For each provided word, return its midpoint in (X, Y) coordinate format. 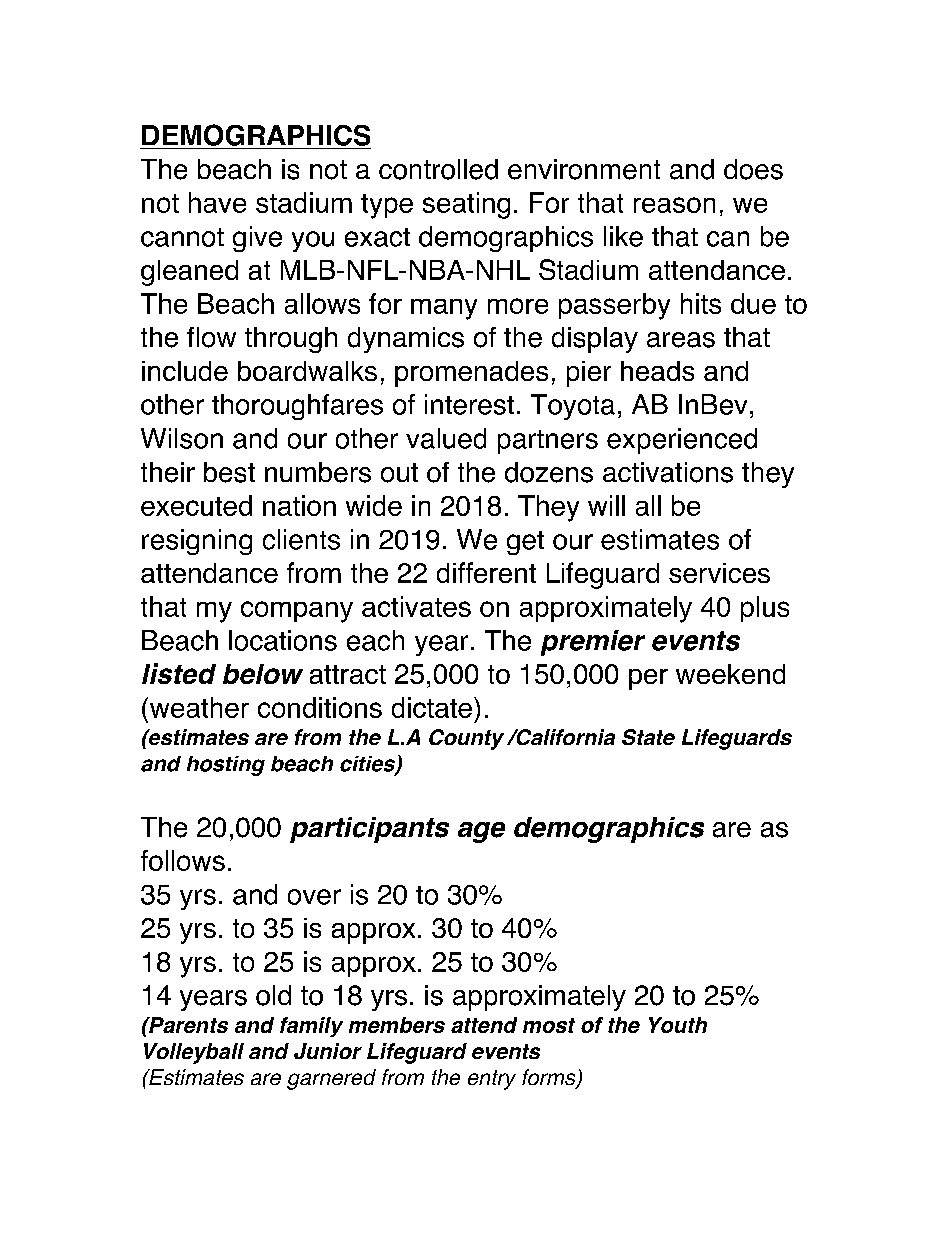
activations (668, 472)
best (229, 472)
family (311, 1027)
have (217, 202)
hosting (226, 766)
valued (446, 438)
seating (466, 205)
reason (674, 205)
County (466, 739)
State (648, 737)
